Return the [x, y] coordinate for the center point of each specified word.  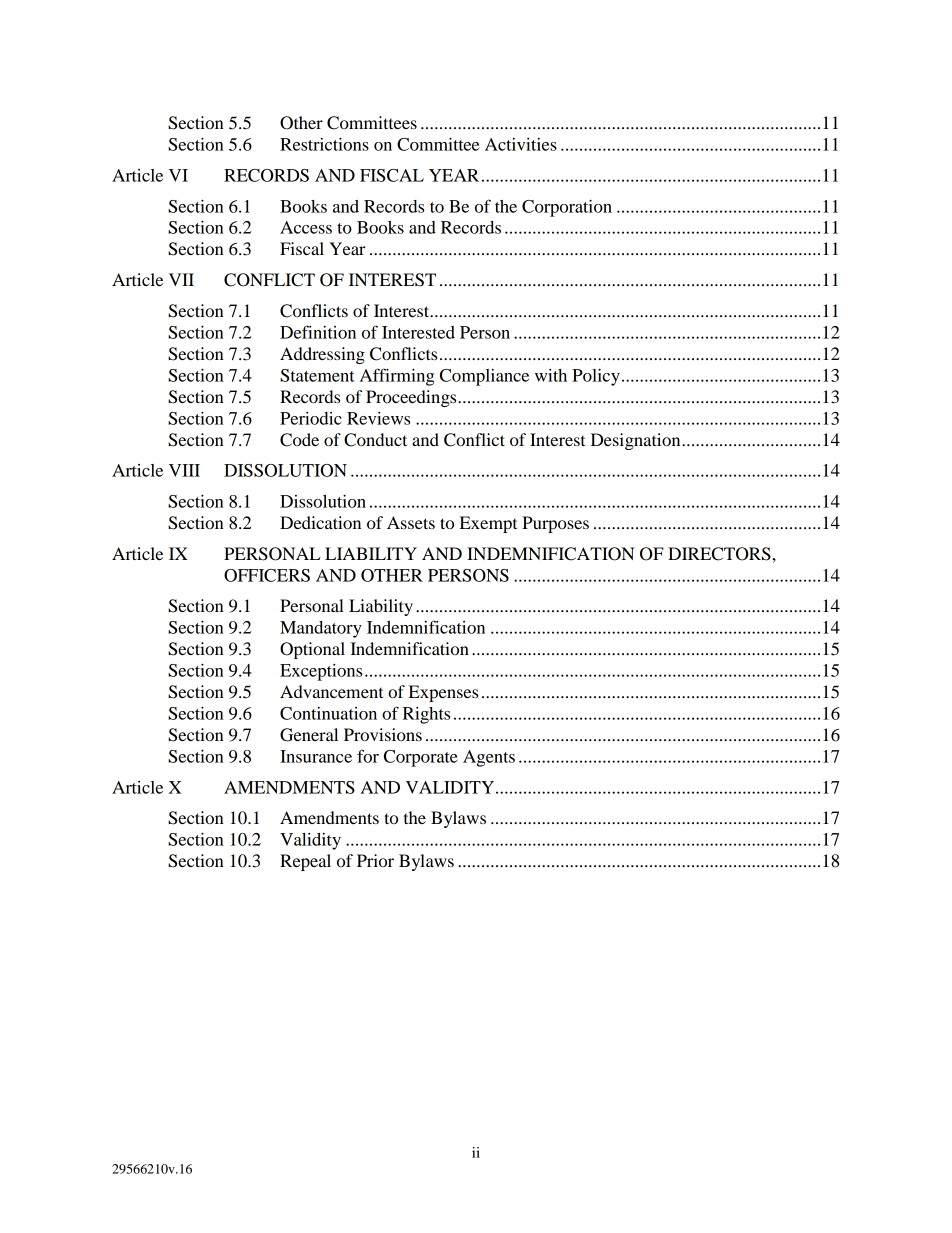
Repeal [305, 862]
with [551, 375]
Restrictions [324, 144]
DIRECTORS [720, 554]
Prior [375, 860]
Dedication [320, 522]
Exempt [488, 524]
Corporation [567, 208]
